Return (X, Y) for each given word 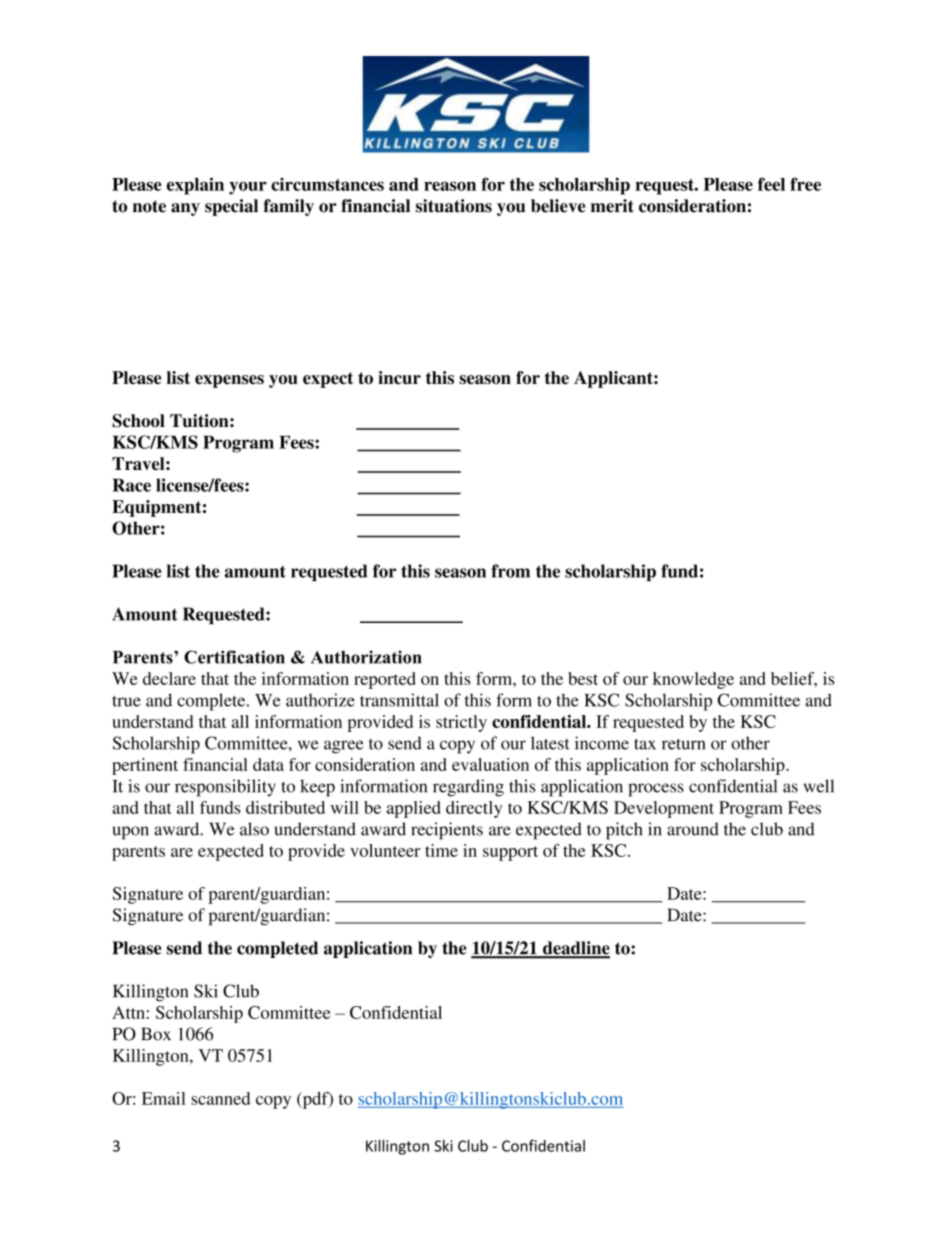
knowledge (693, 680)
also (254, 829)
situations (454, 206)
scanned (221, 1098)
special (231, 207)
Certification (234, 657)
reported (385, 680)
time (441, 850)
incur (399, 377)
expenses (229, 381)
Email (164, 1098)
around (693, 829)
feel (771, 184)
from (510, 571)
